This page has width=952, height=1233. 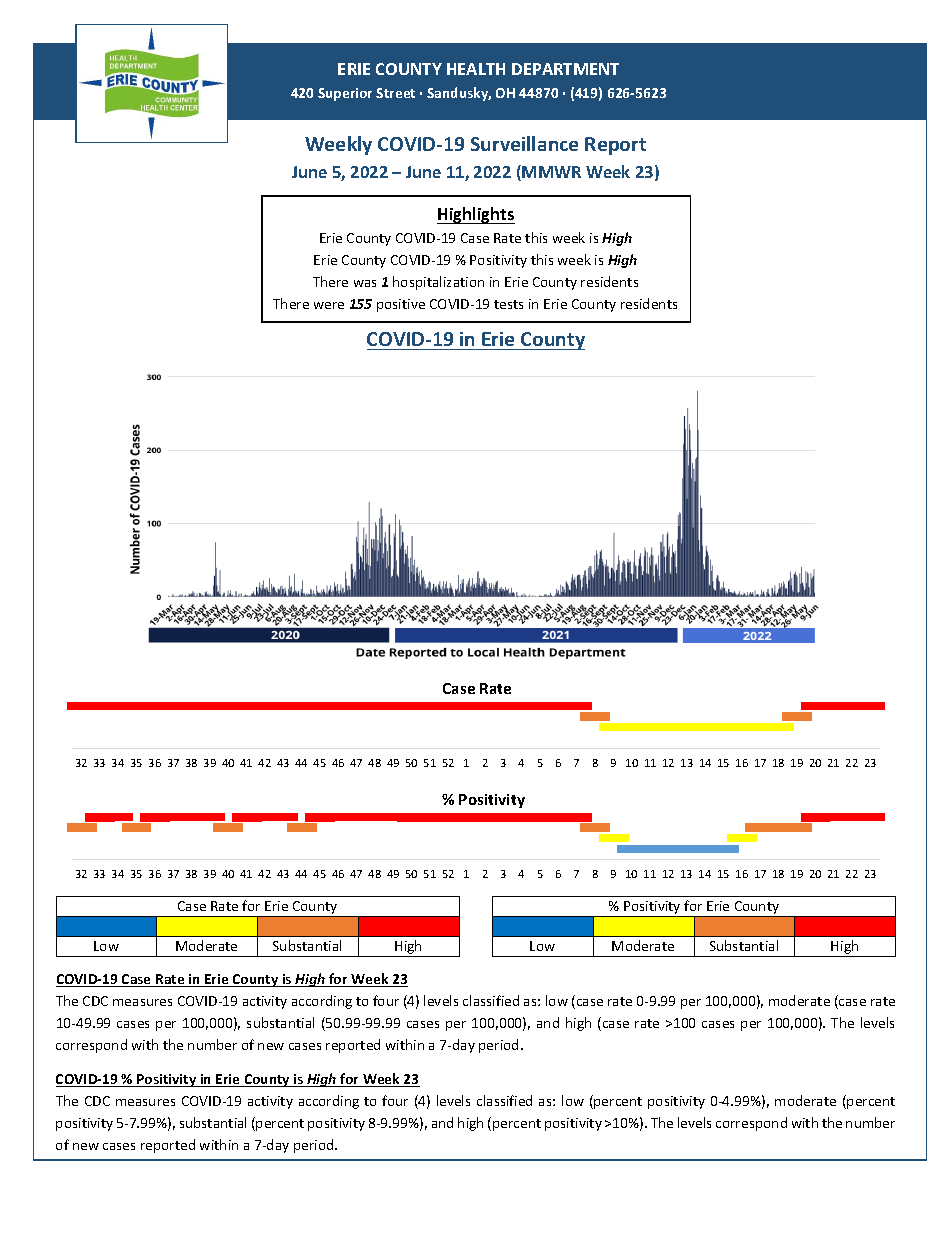 What do you see at coordinates (524, 143) in the page?
I see `Surveillance` at bounding box center [524, 143].
